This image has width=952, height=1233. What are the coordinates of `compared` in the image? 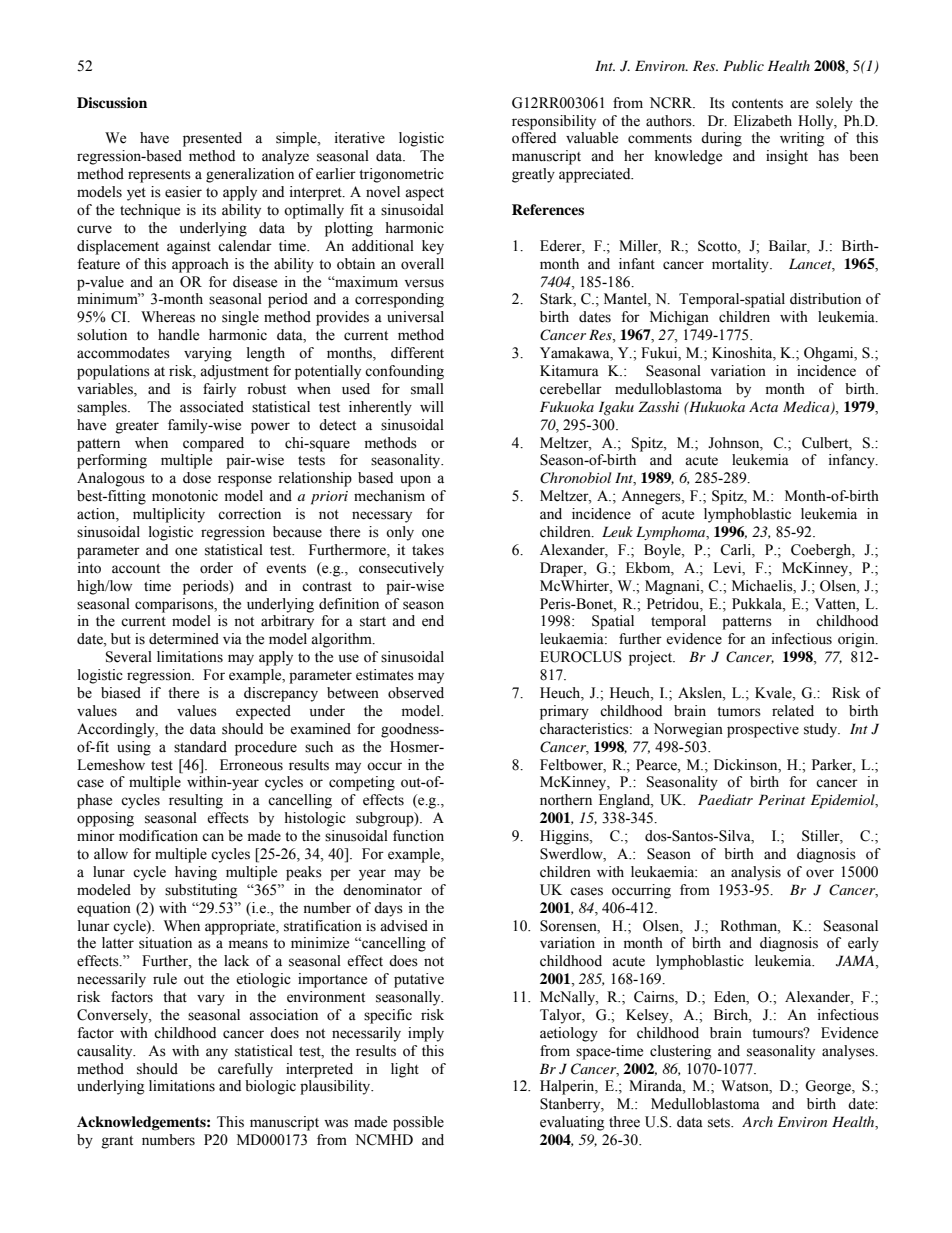 It's located at (213, 444).
